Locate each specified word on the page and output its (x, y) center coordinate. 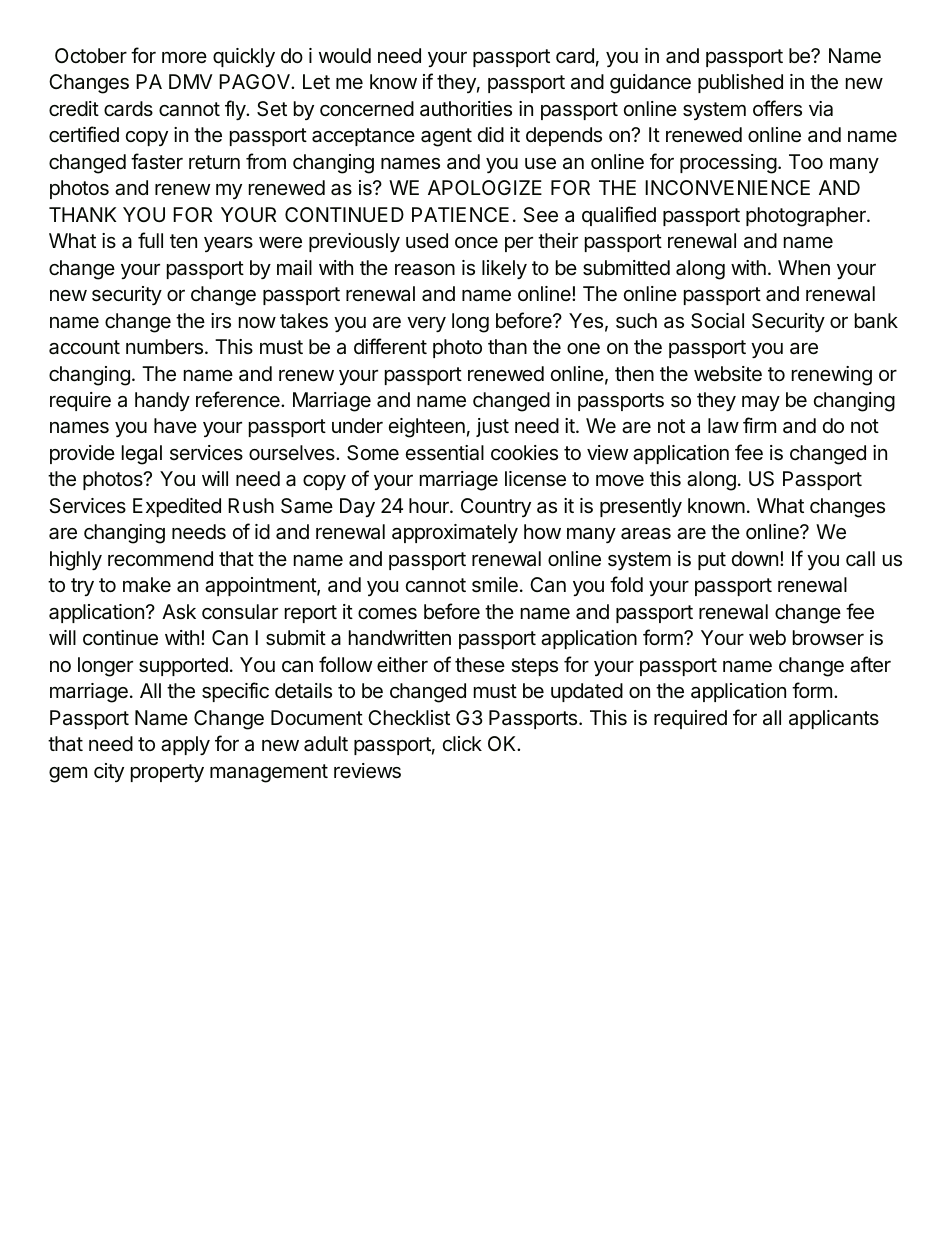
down (755, 558)
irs (221, 320)
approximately (455, 533)
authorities (466, 109)
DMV (191, 81)
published (740, 83)
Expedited (177, 507)
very (426, 324)
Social (717, 321)
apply (185, 745)
